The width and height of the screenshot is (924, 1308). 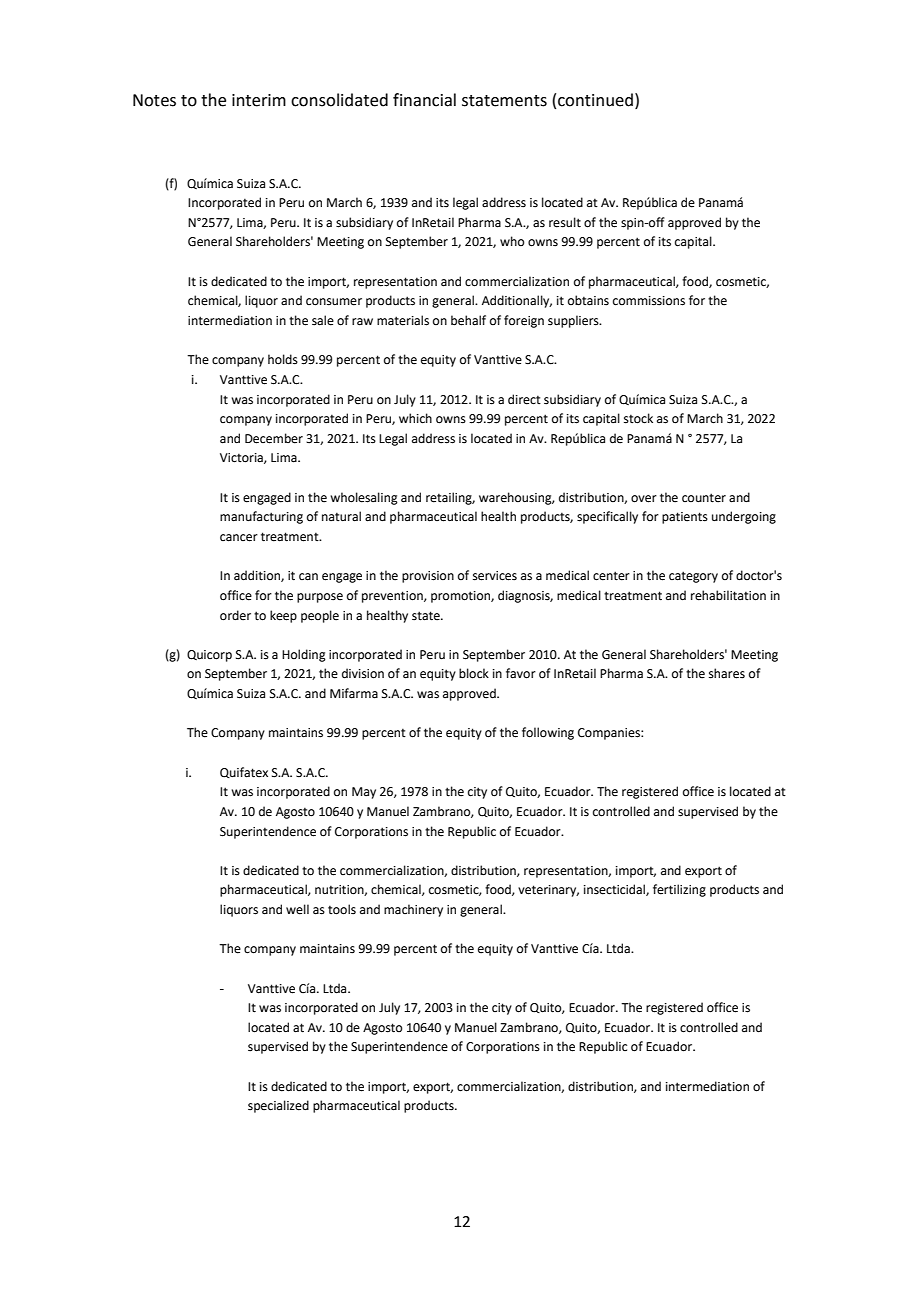 I want to click on financial, so click(x=424, y=100).
